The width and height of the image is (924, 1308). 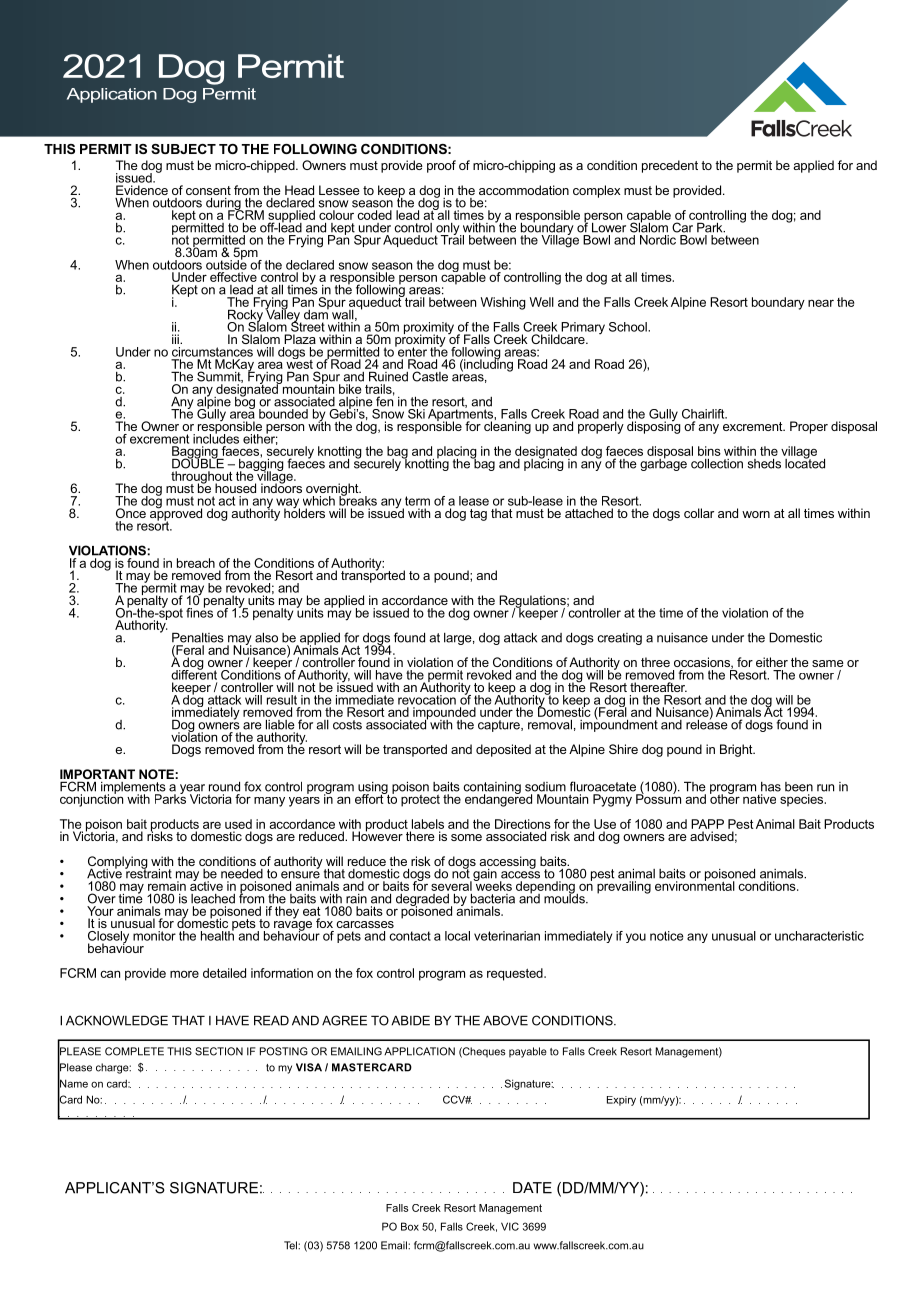 What do you see at coordinates (756, 514) in the image?
I see `worn` at bounding box center [756, 514].
